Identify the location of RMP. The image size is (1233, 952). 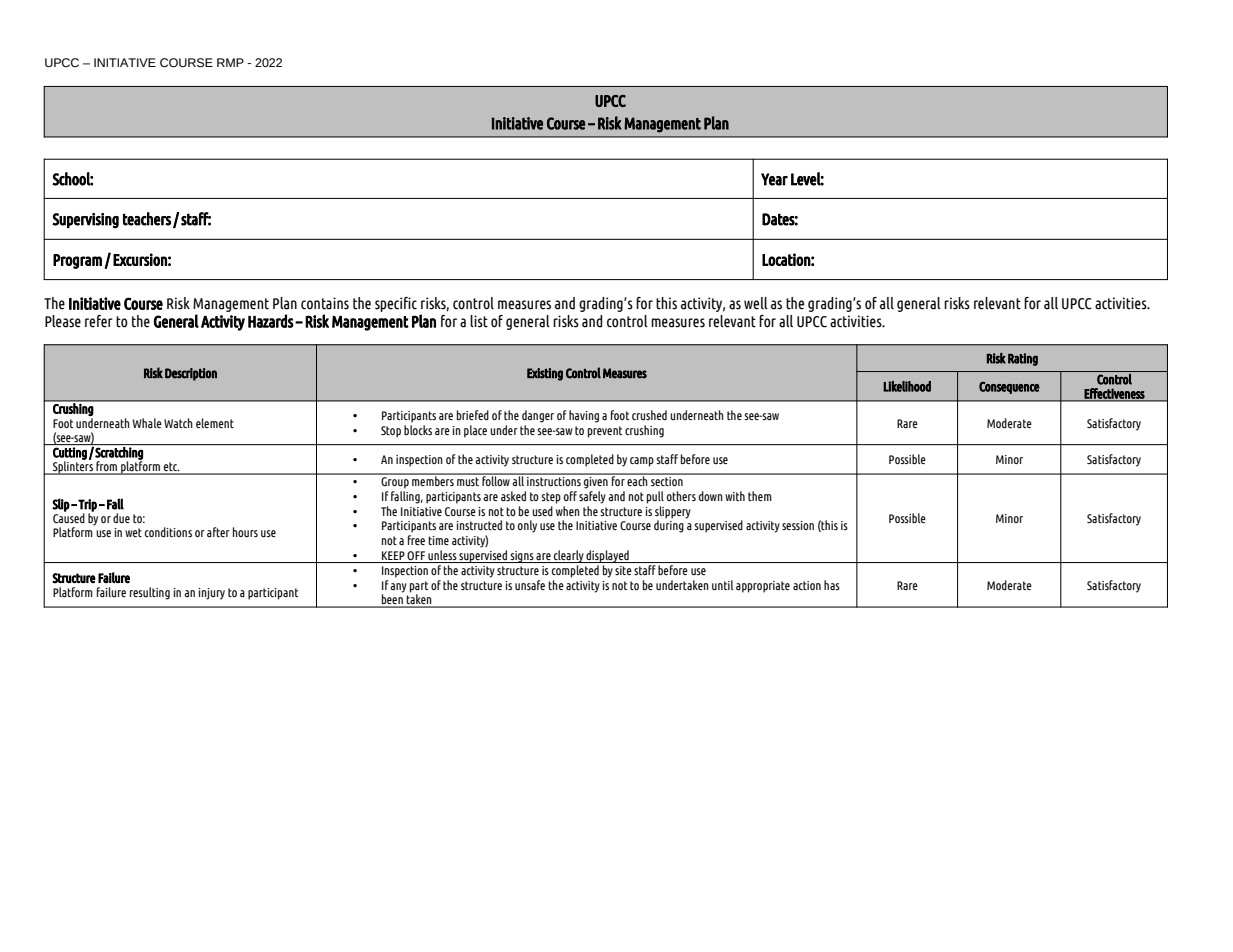
(230, 62).
